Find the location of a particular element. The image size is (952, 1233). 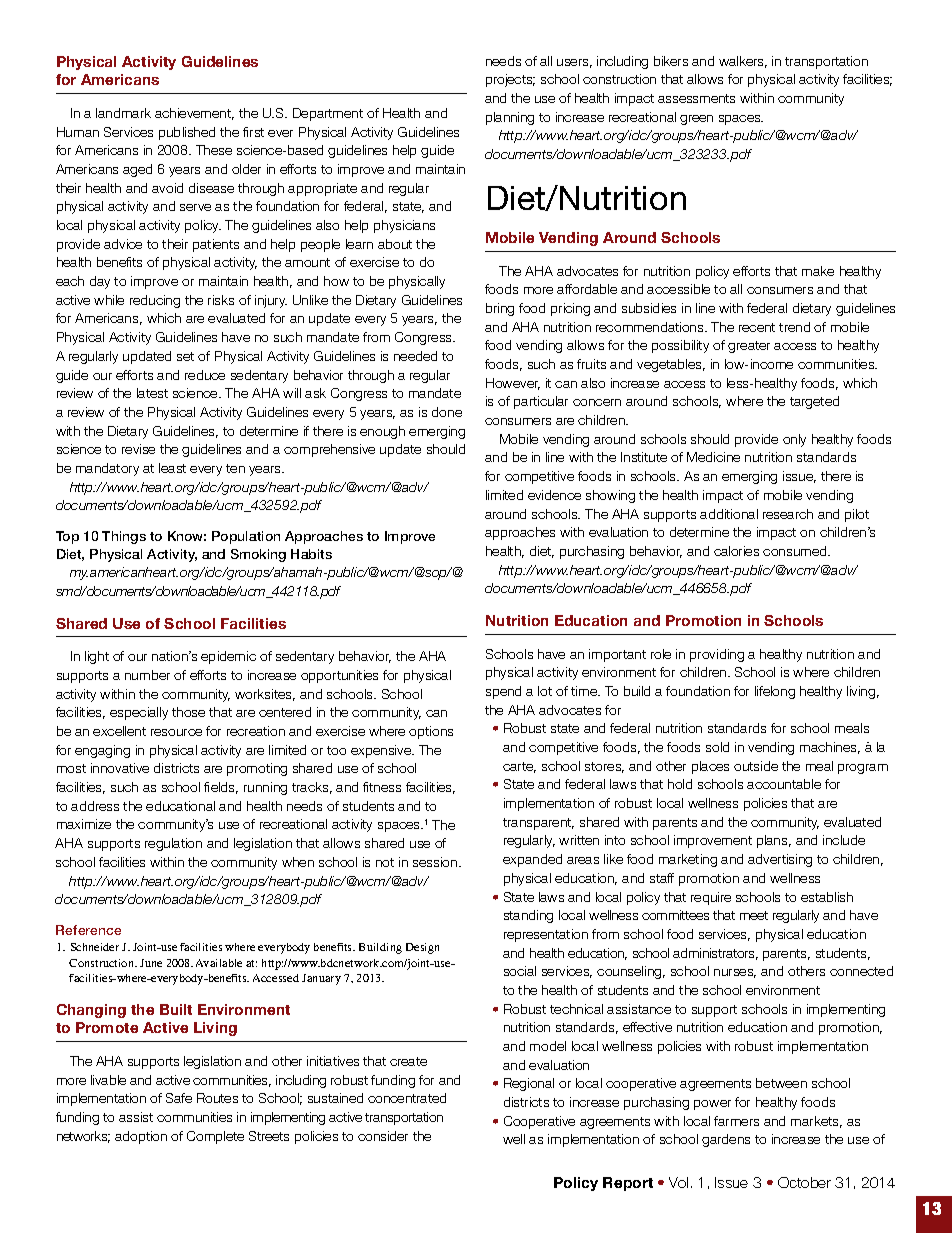

session is located at coordinates (436, 862).
